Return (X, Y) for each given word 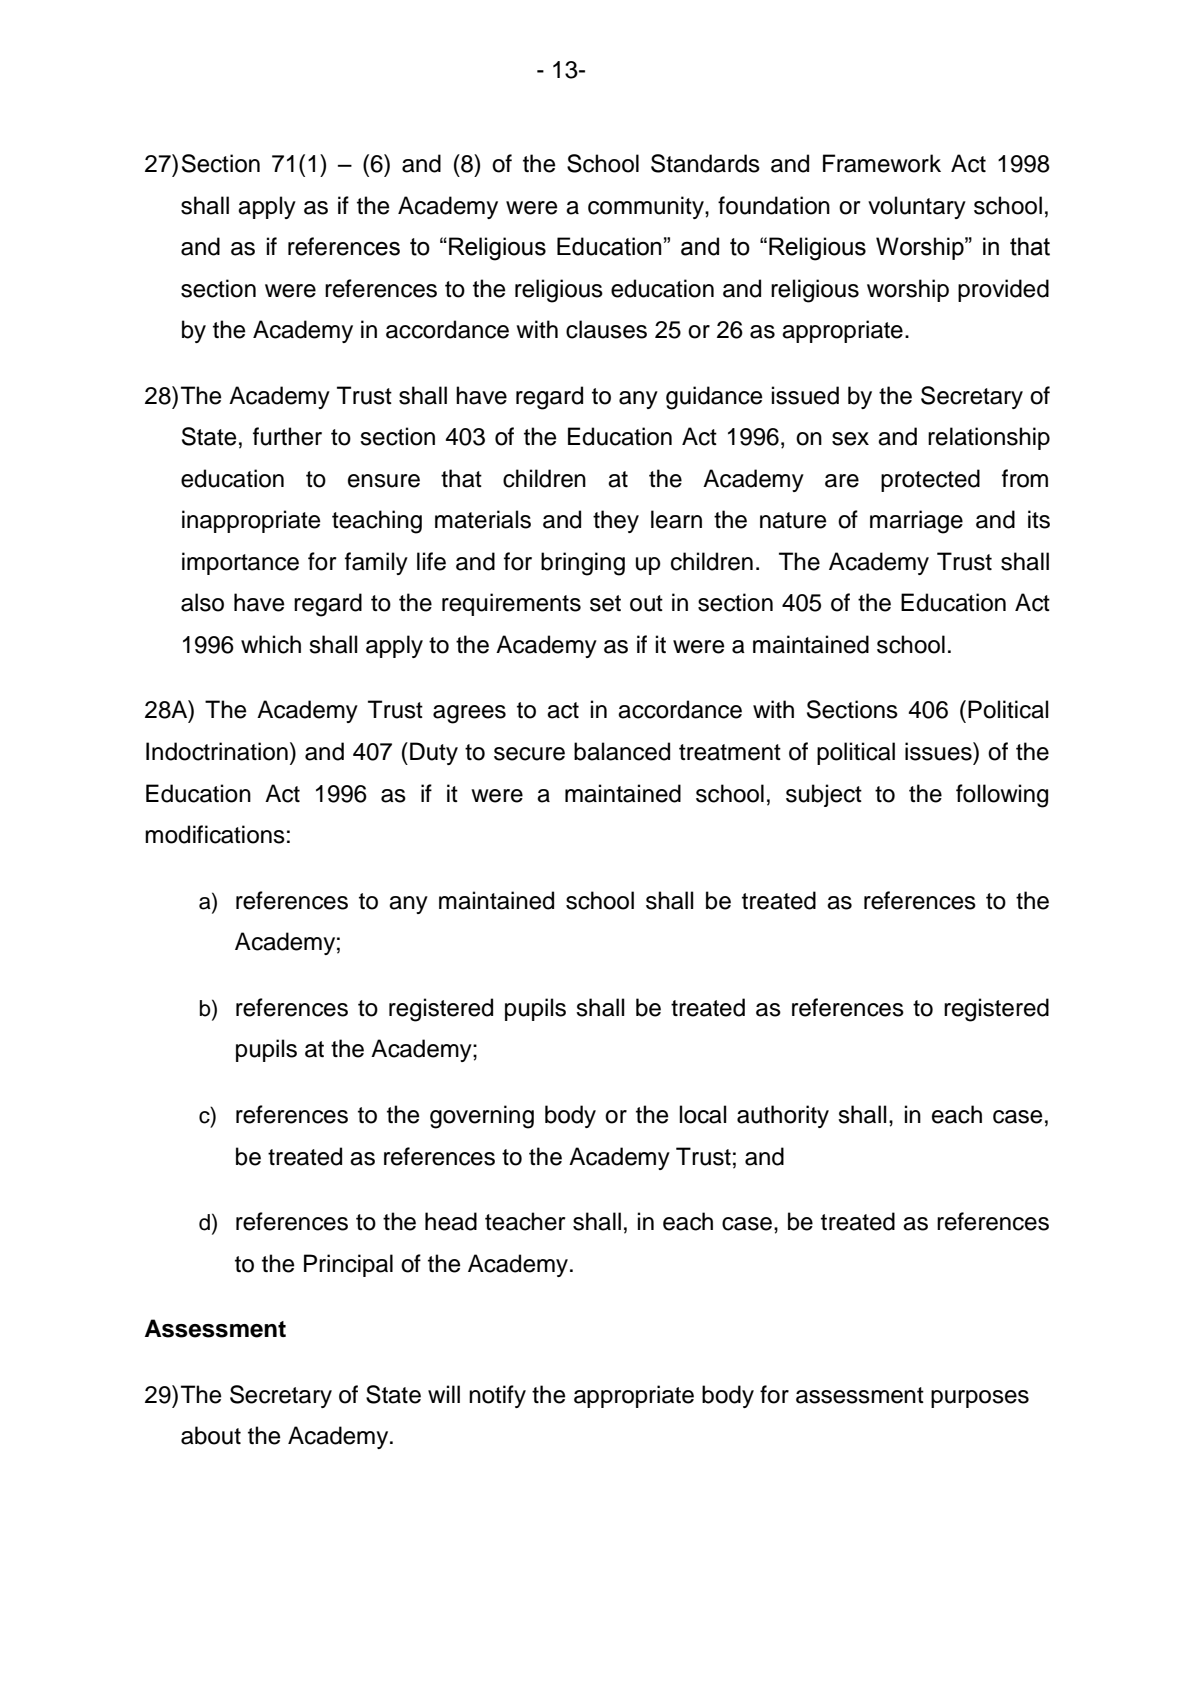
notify (497, 1396)
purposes (980, 1399)
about (211, 1435)
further (287, 436)
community (647, 207)
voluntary (917, 207)
